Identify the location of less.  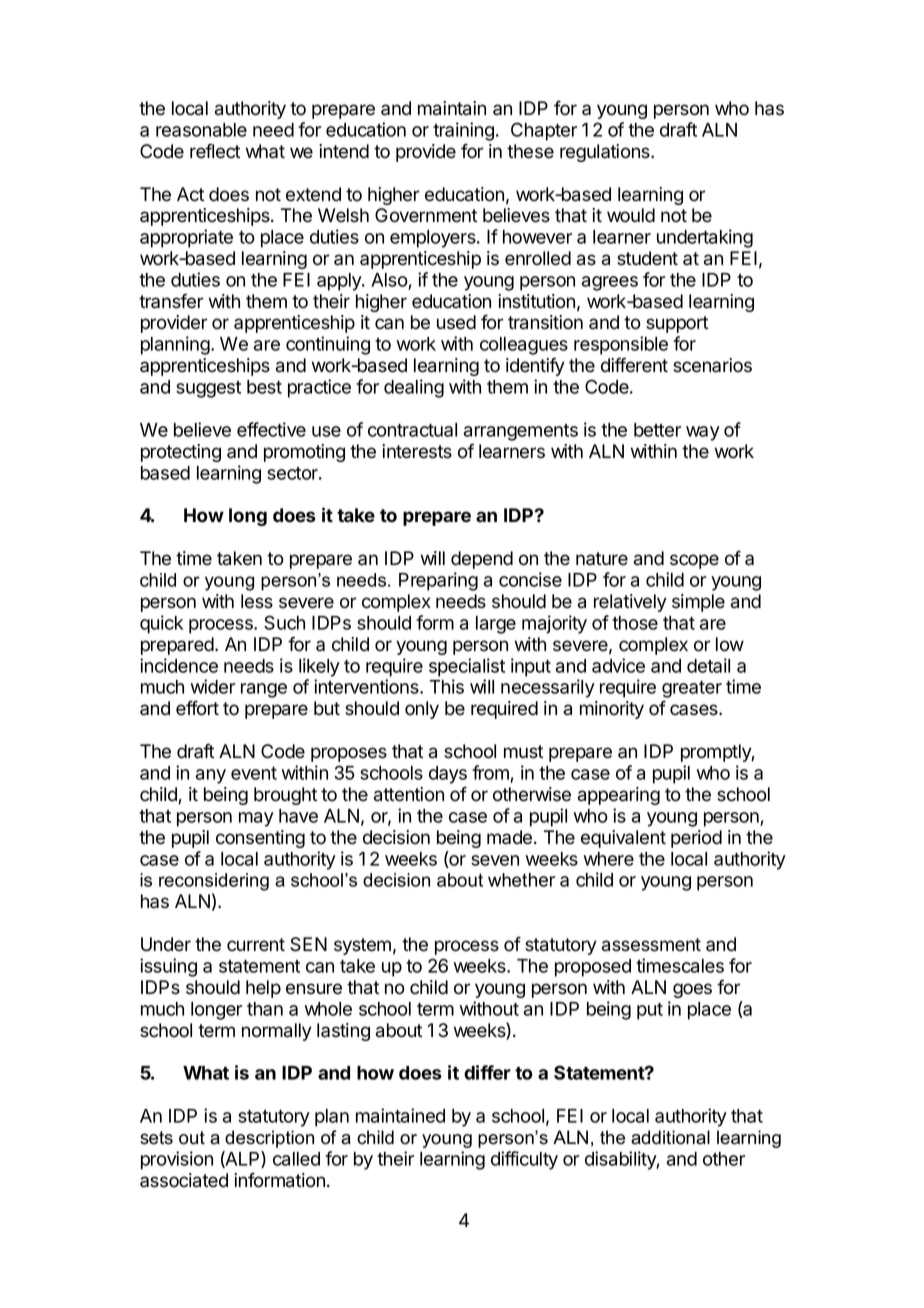
(257, 601).
